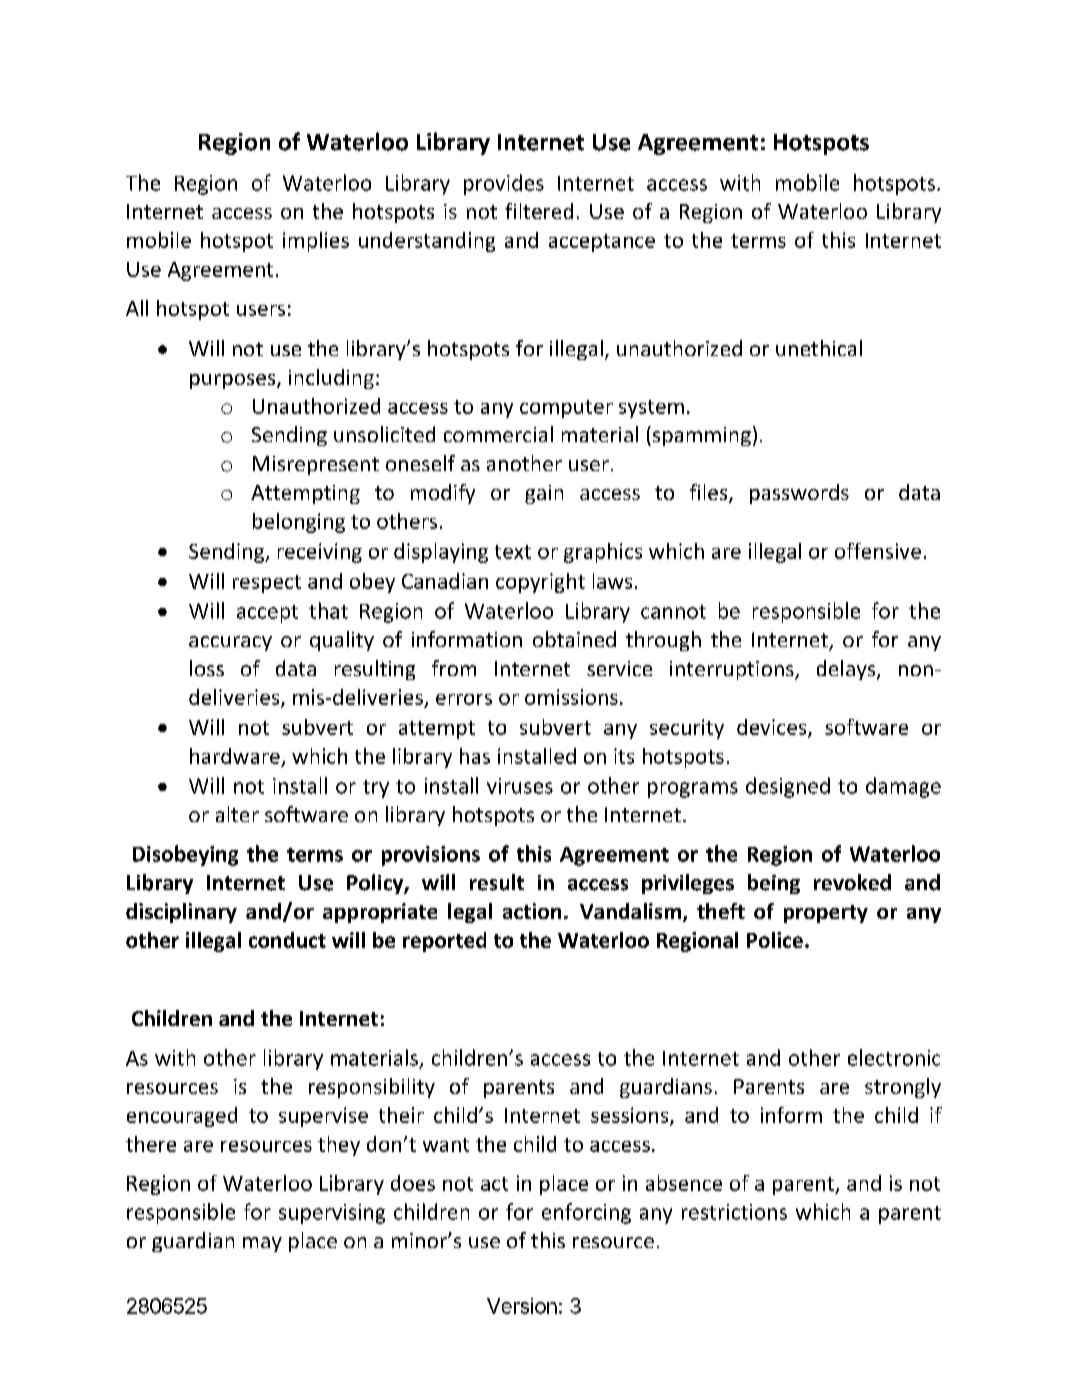 This screenshot has height=1381, width=1067. What do you see at coordinates (267, 584) in the screenshot?
I see `respect` at bounding box center [267, 584].
